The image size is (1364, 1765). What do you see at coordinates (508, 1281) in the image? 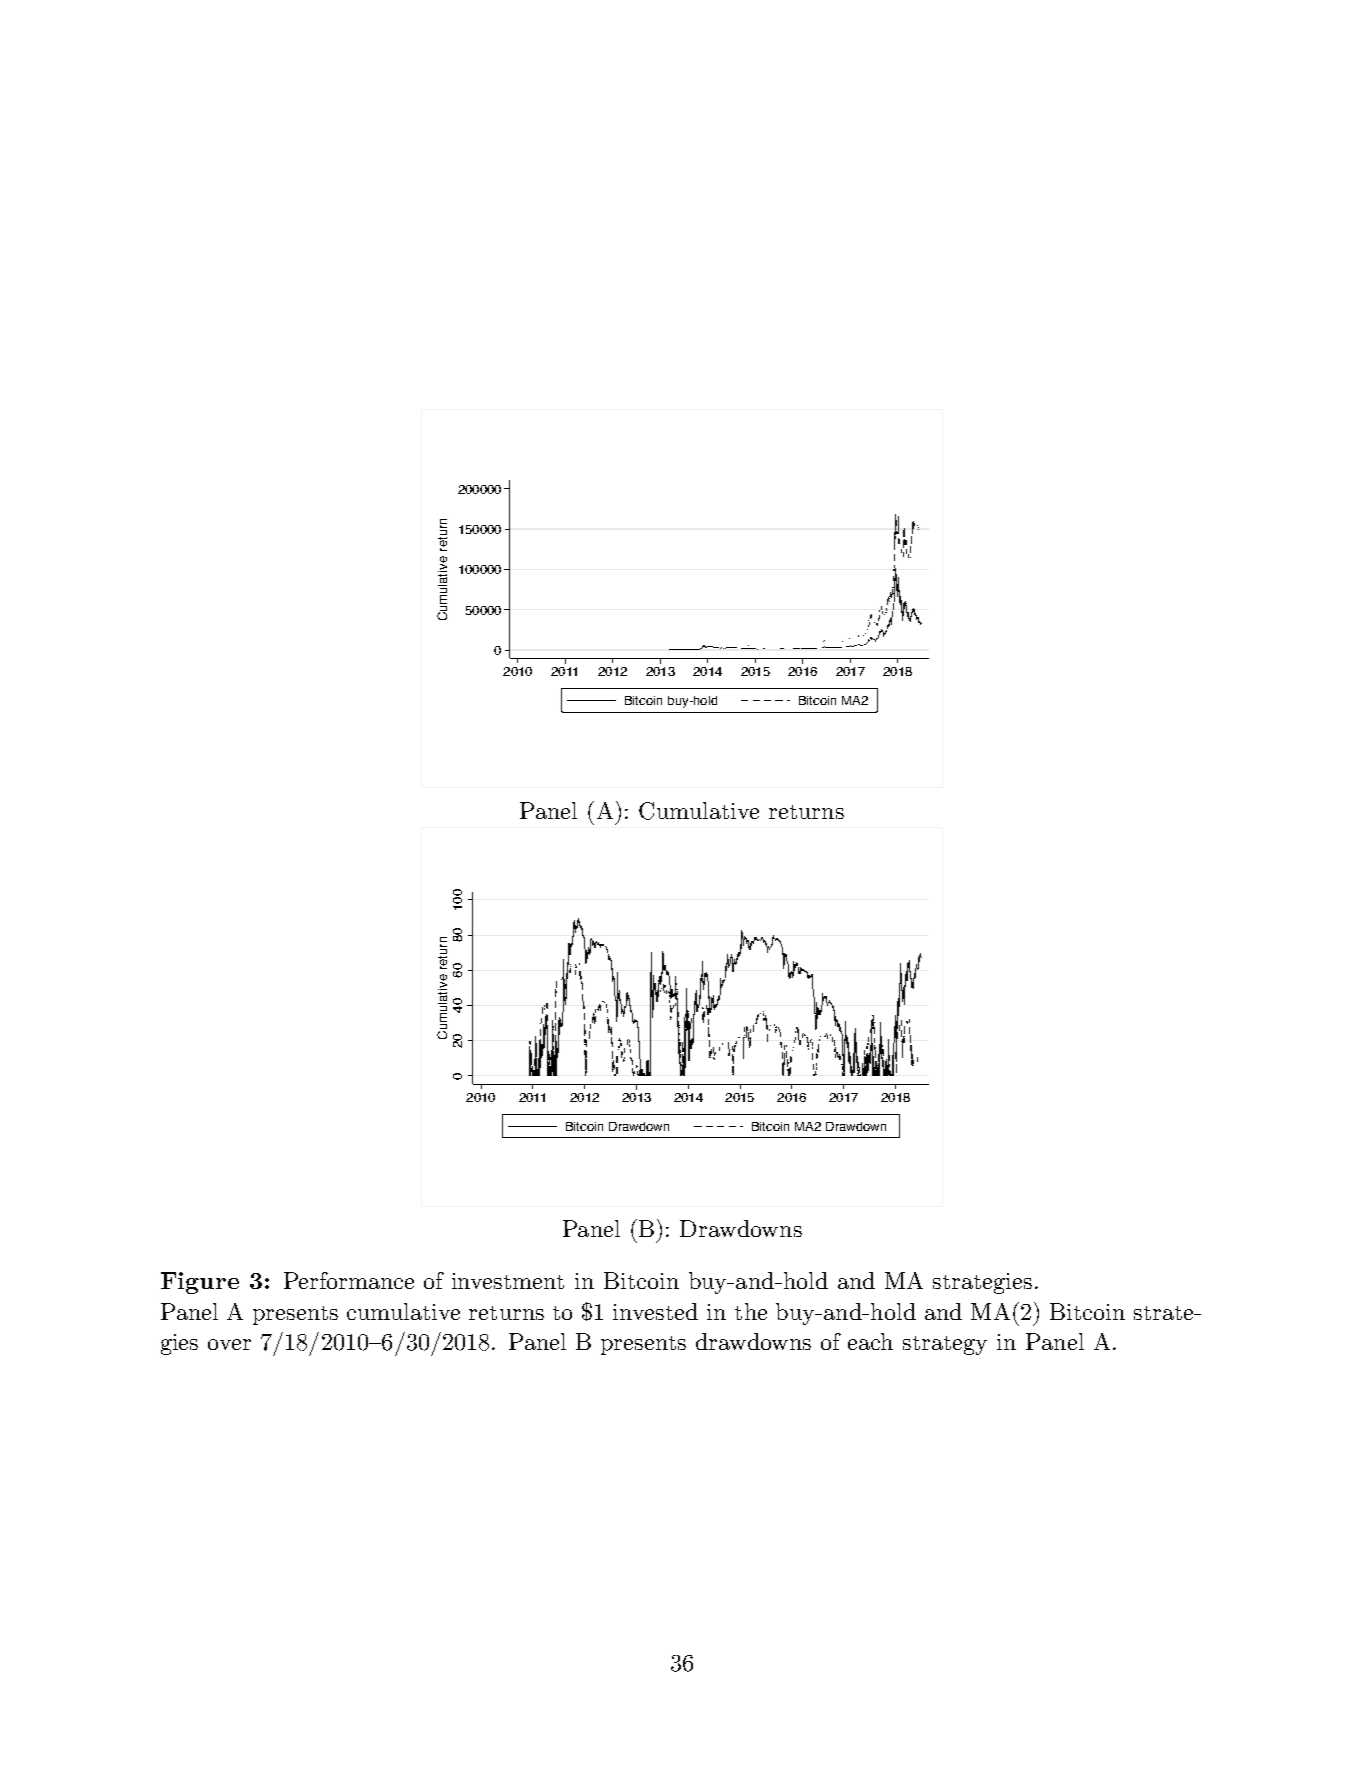
I see `investment` at bounding box center [508, 1281].
